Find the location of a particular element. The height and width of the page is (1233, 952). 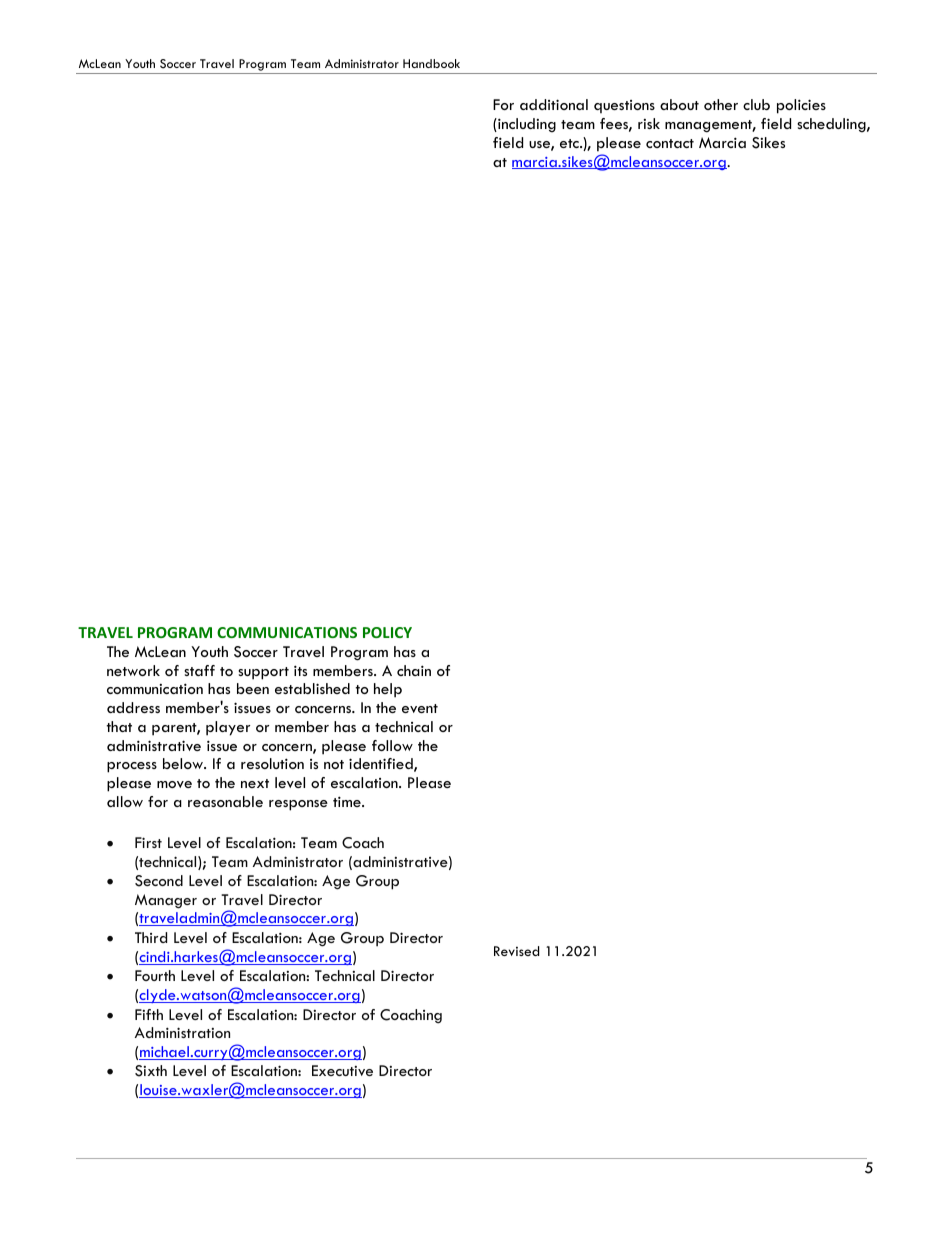

POLICY is located at coordinates (387, 632).
